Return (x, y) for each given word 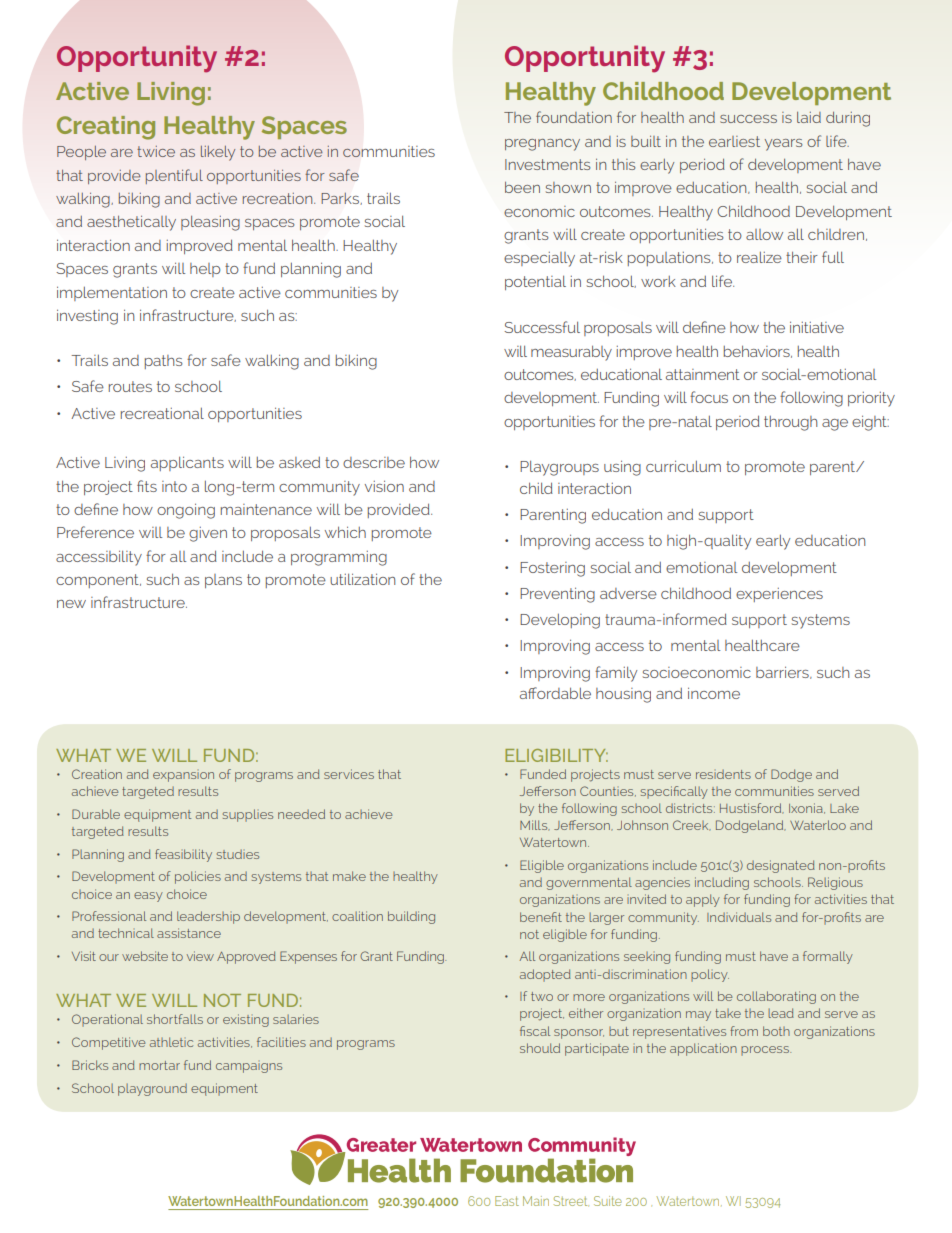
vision (384, 486)
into (174, 486)
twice (156, 151)
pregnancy (542, 145)
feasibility (183, 855)
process (766, 1051)
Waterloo (818, 825)
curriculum (683, 466)
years (784, 145)
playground (152, 1090)
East (507, 1201)
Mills (535, 825)
